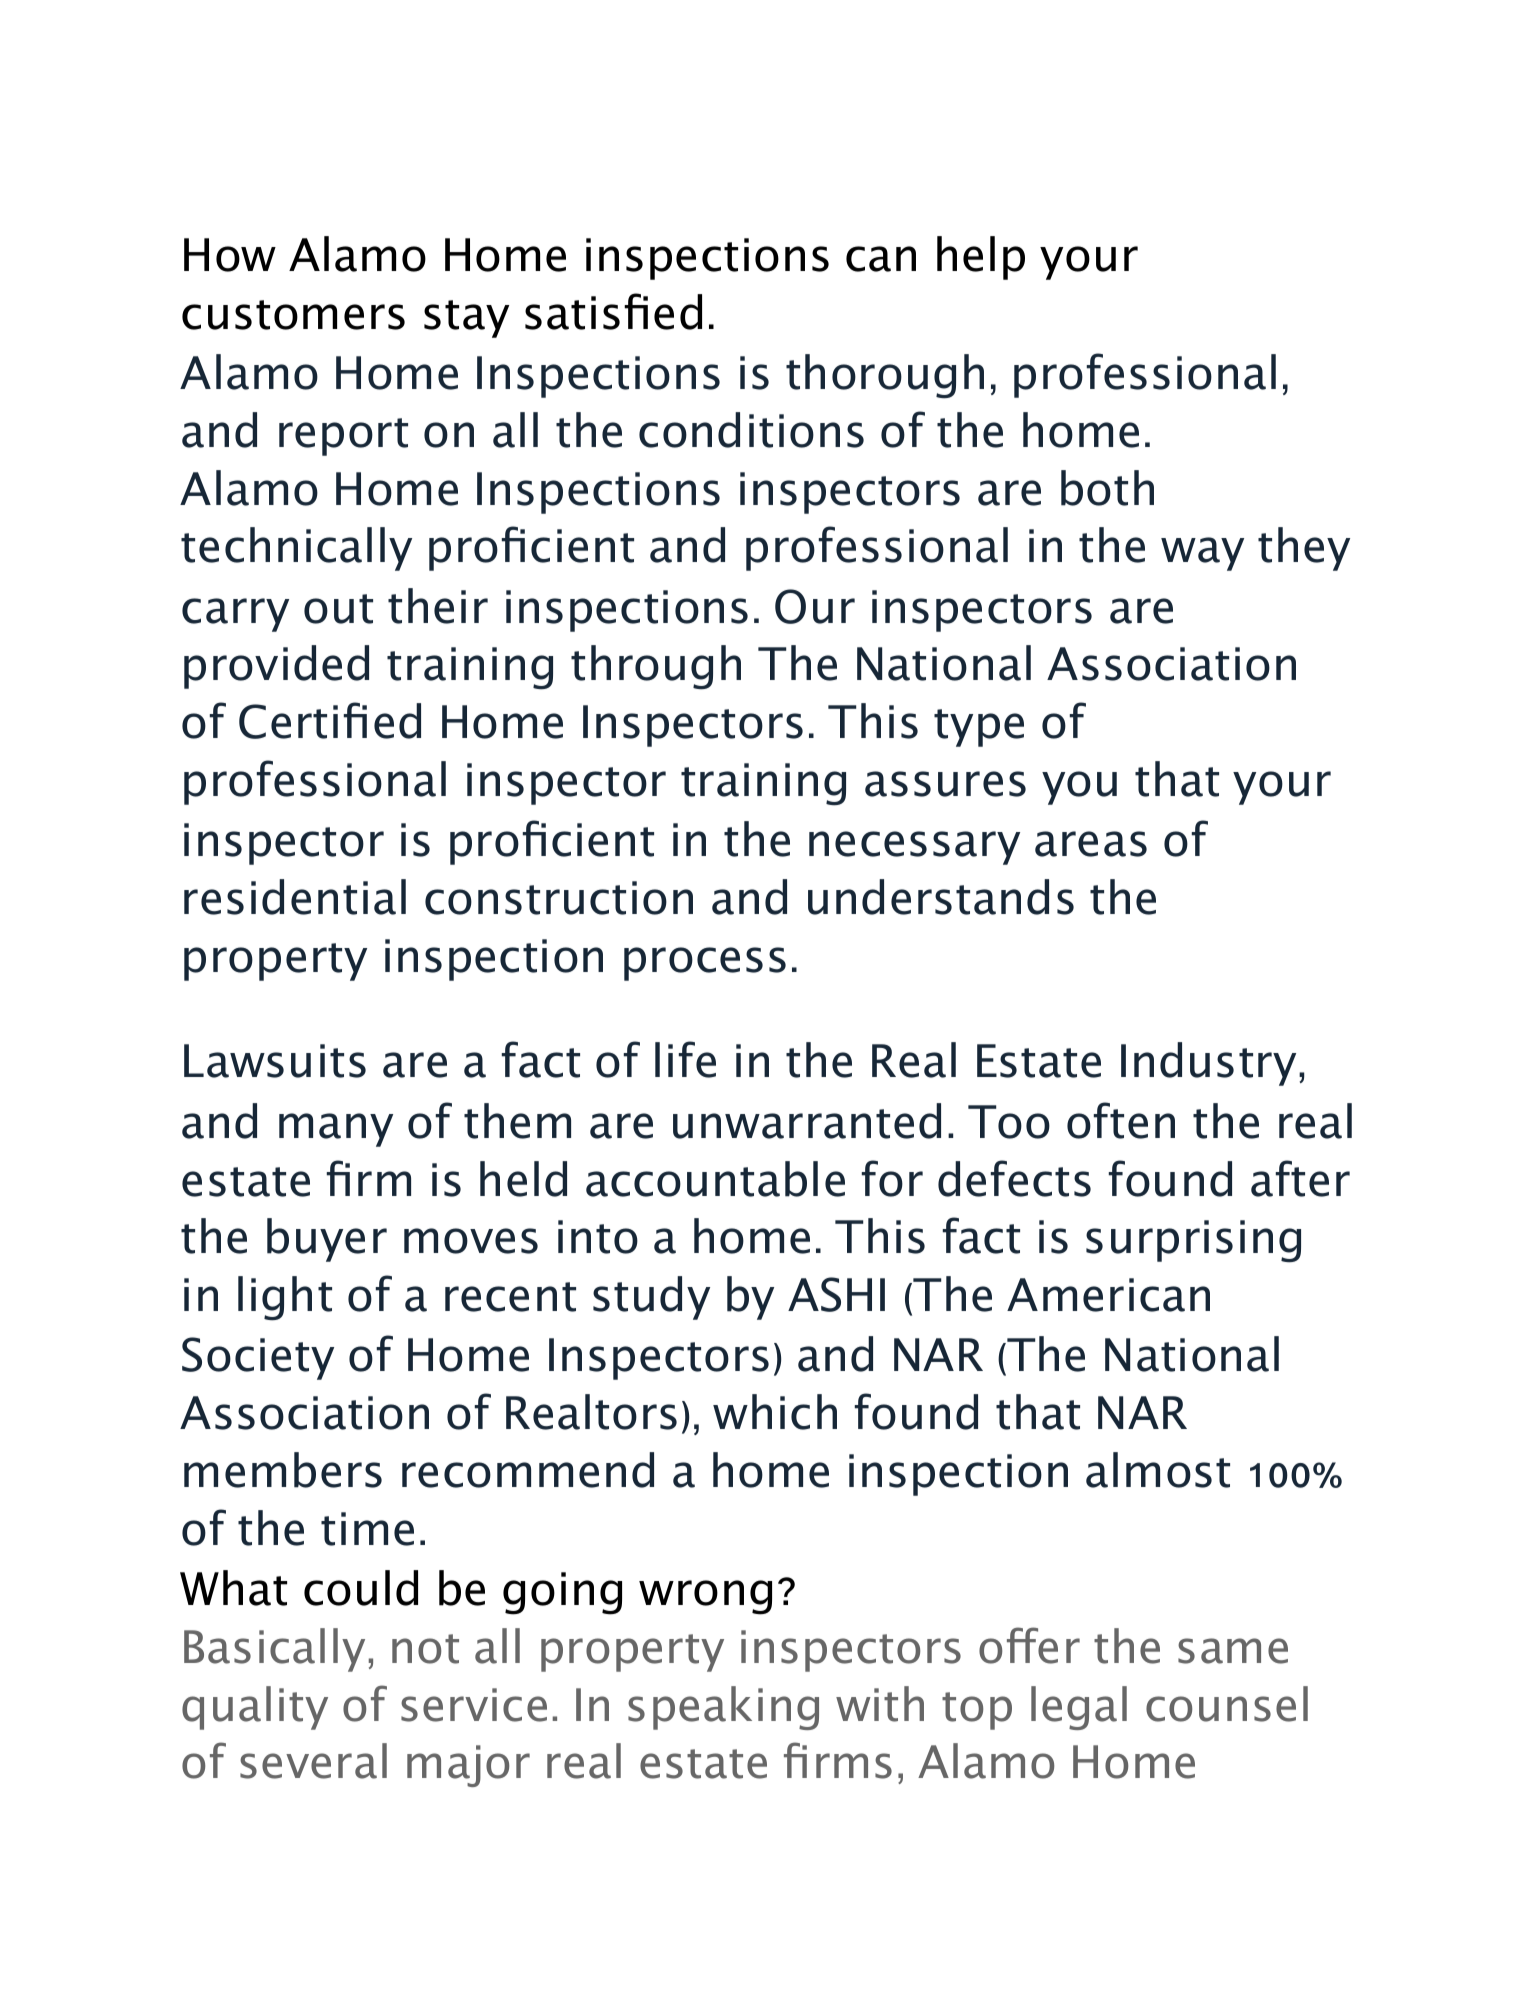  Describe the element at coordinates (981, 258) in the screenshot. I see `help` at that location.
